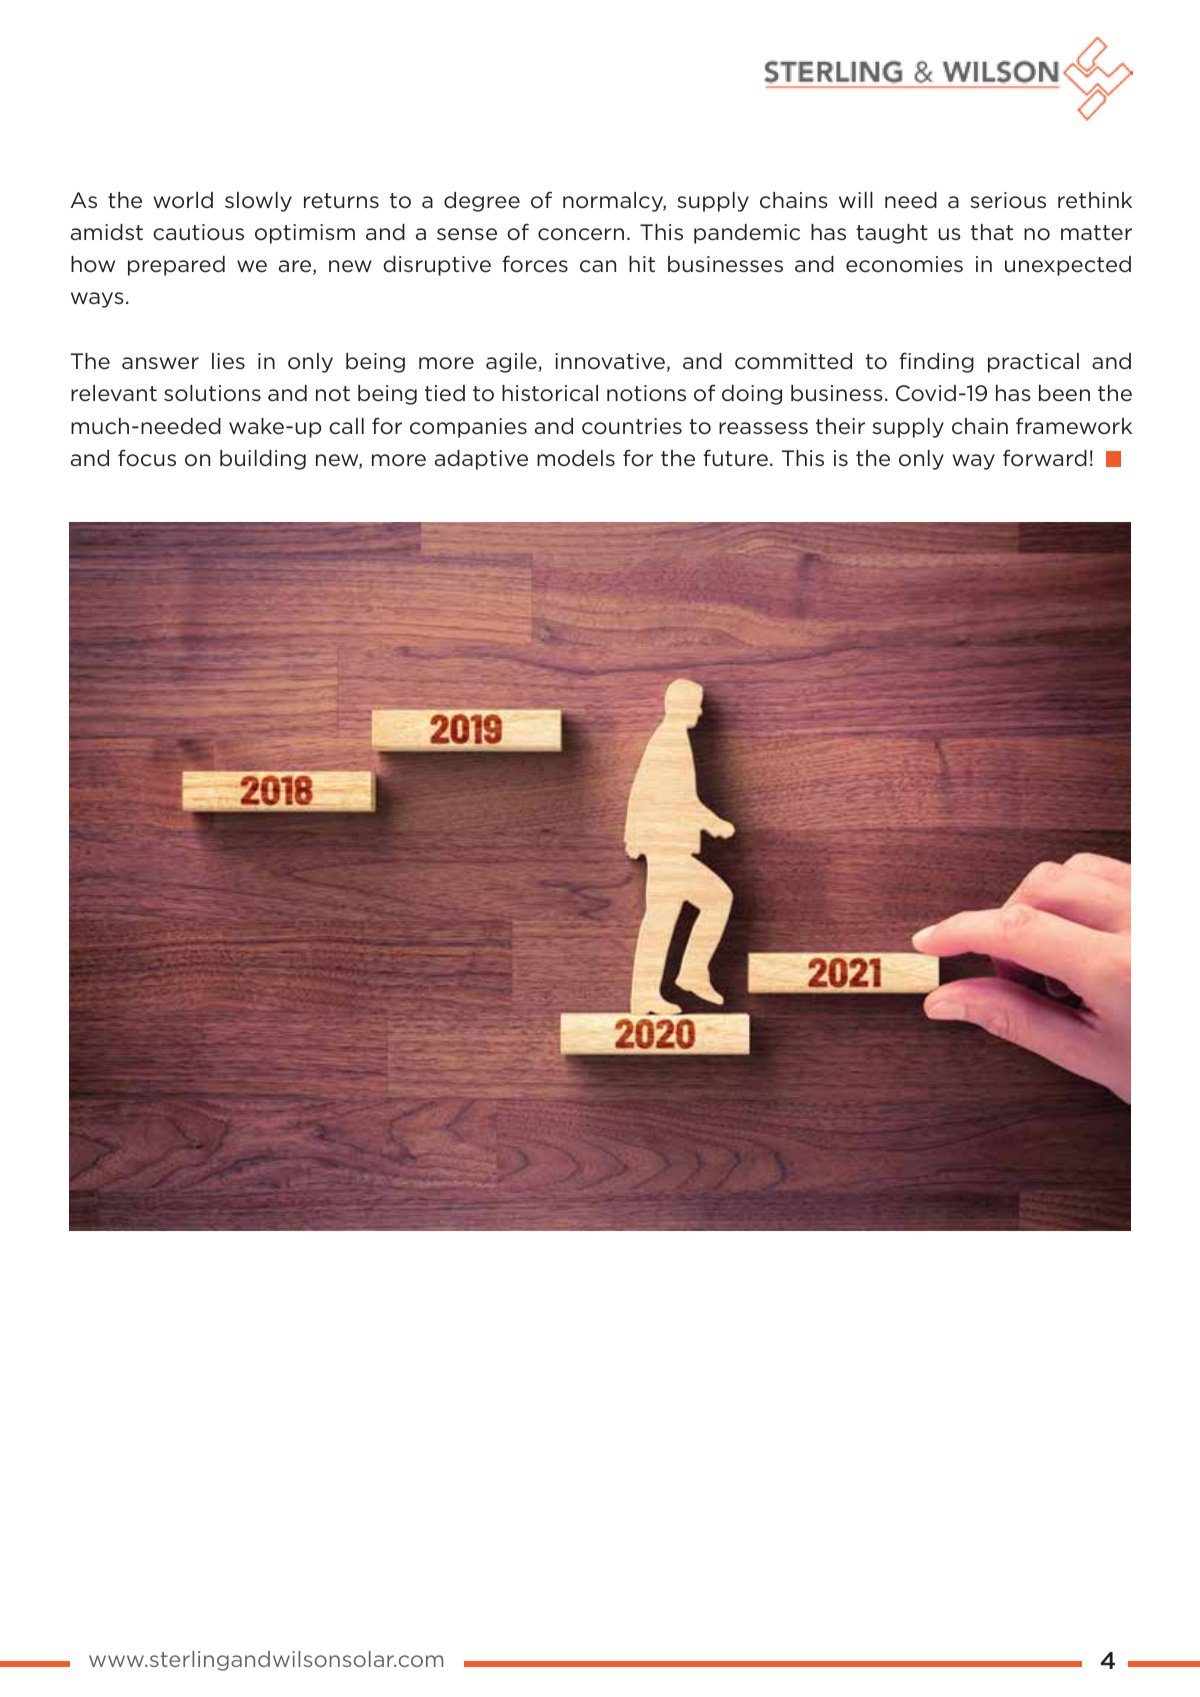 The height and width of the screenshot is (1697, 1200). What do you see at coordinates (904, 264) in the screenshot?
I see `economies` at bounding box center [904, 264].
